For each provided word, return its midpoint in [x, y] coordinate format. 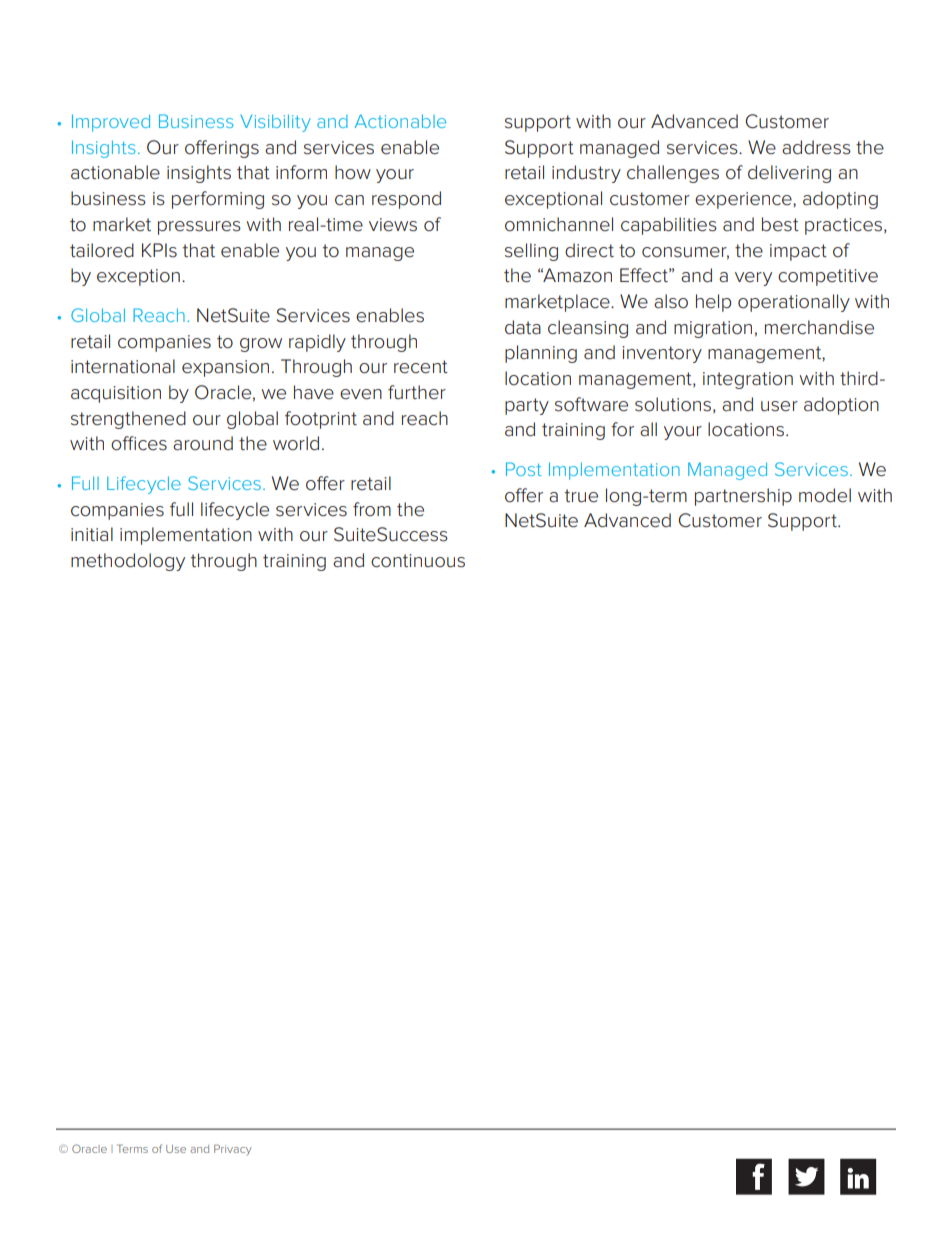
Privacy [233, 1149]
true [581, 496]
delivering [789, 174]
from [372, 509]
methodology [128, 562]
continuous [418, 561]
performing [218, 200]
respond [406, 200]
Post [524, 469]
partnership [743, 497]
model [825, 495]
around [203, 443]
